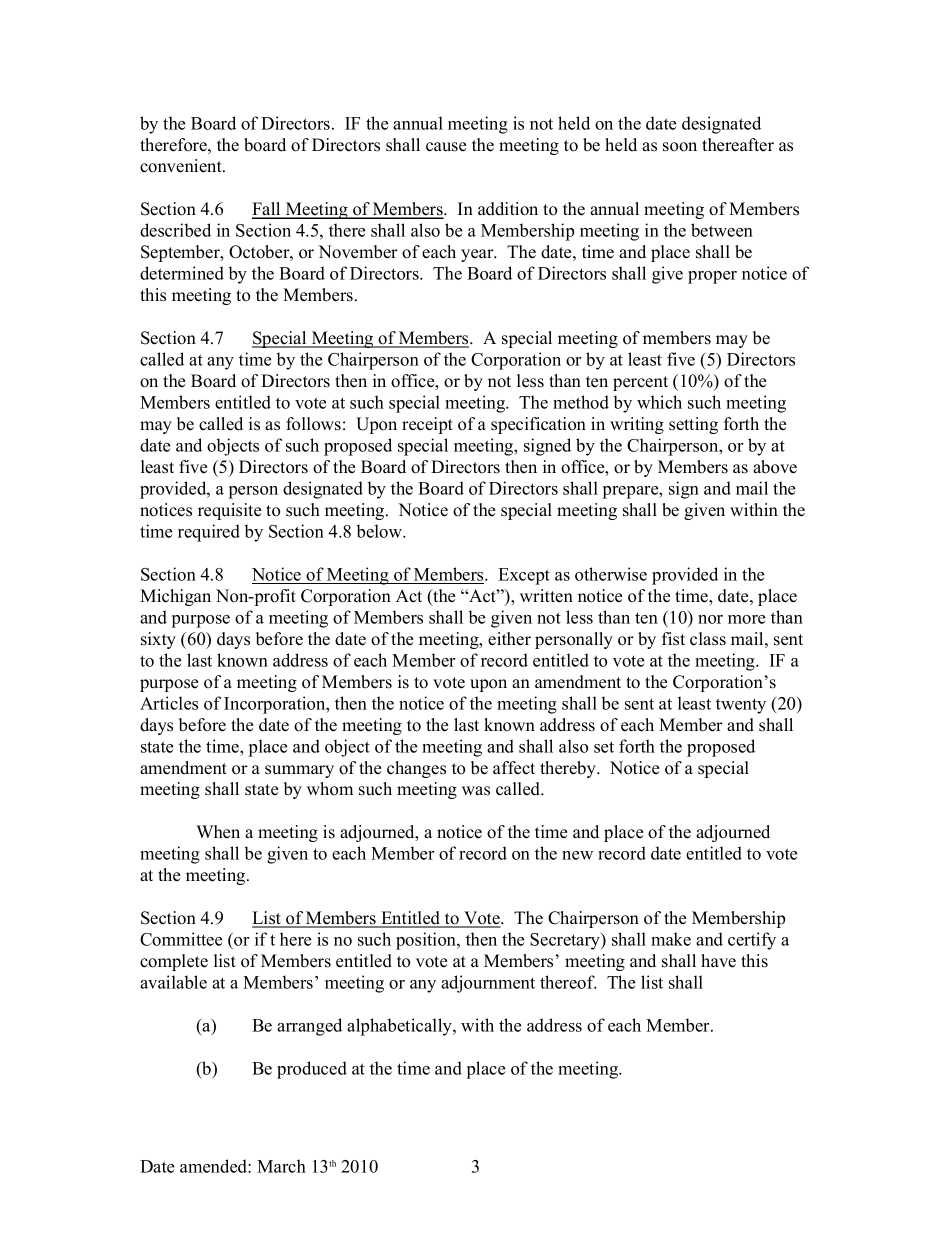 Image resolution: width=952 pixels, height=1233 pixels. I want to click on class, so click(708, 639).
